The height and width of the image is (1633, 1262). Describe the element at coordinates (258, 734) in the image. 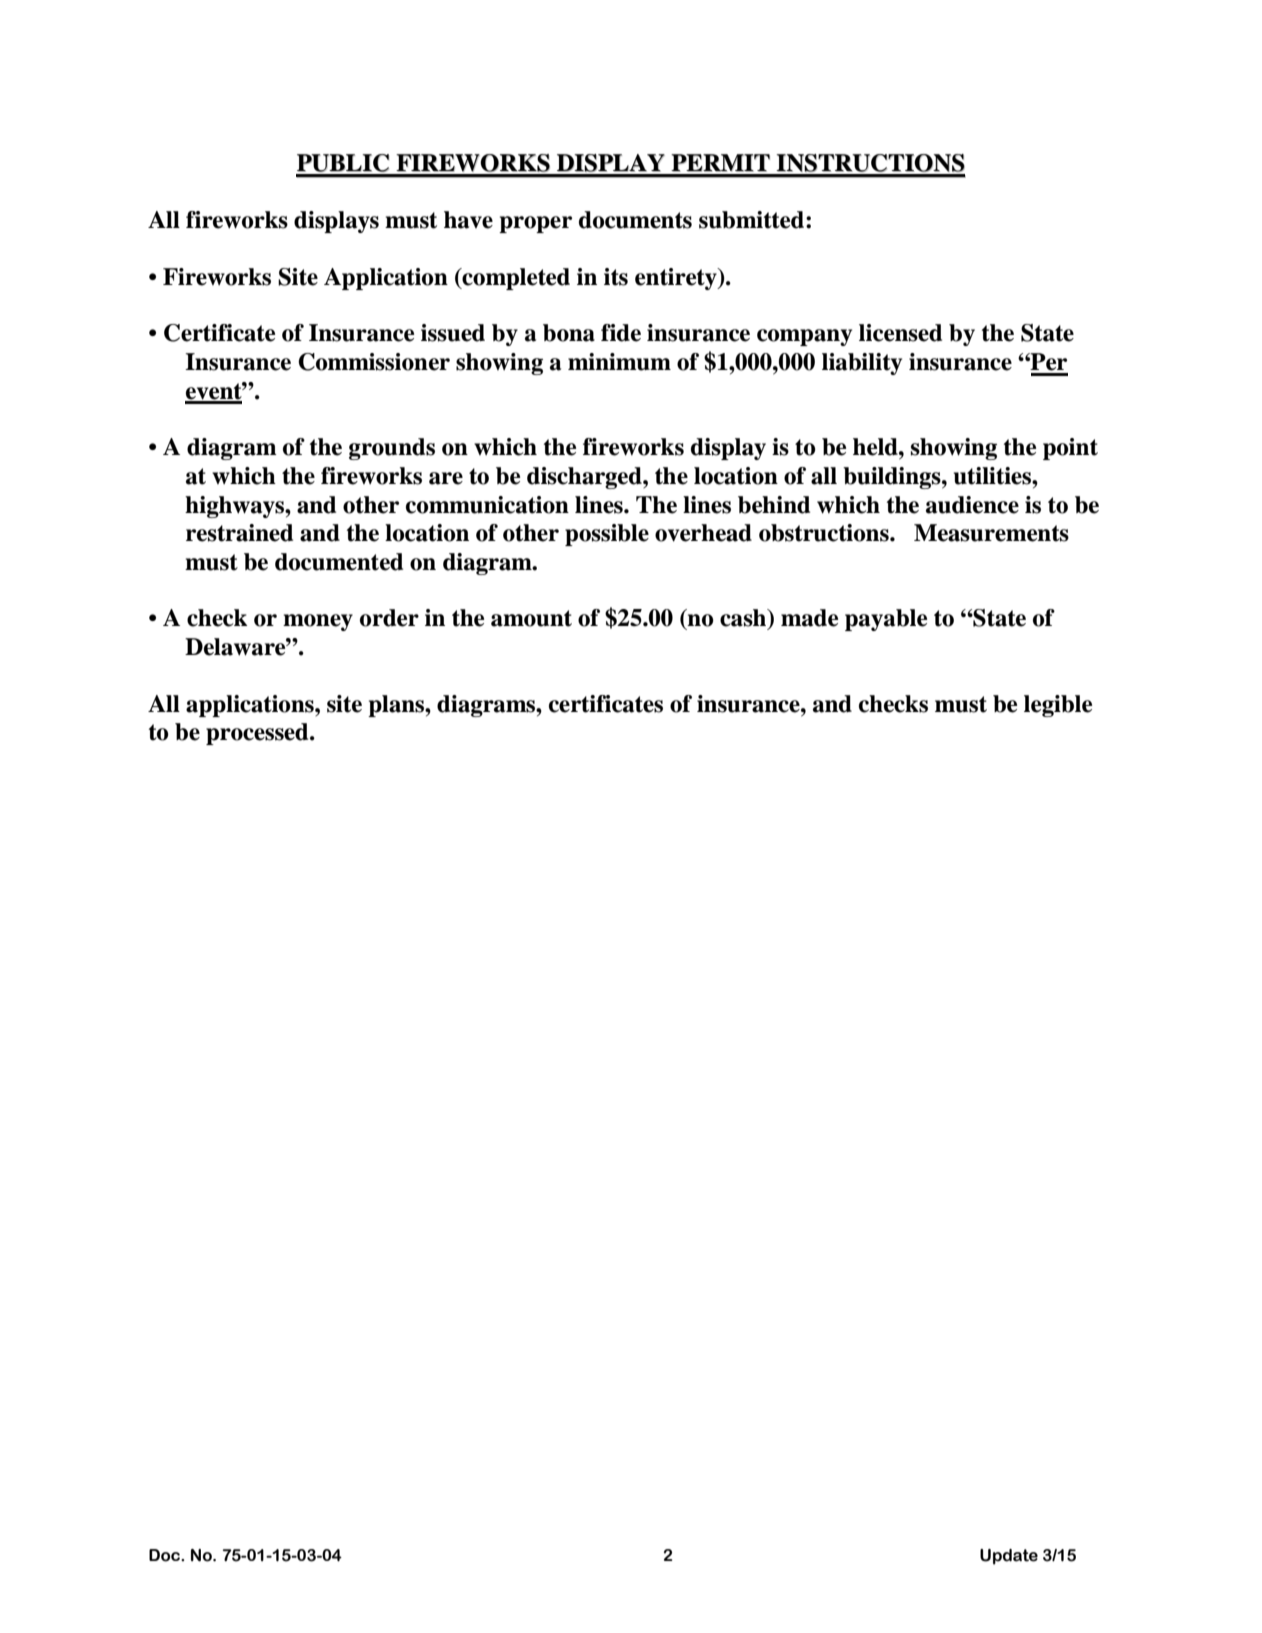

I see `processed` at that location.
